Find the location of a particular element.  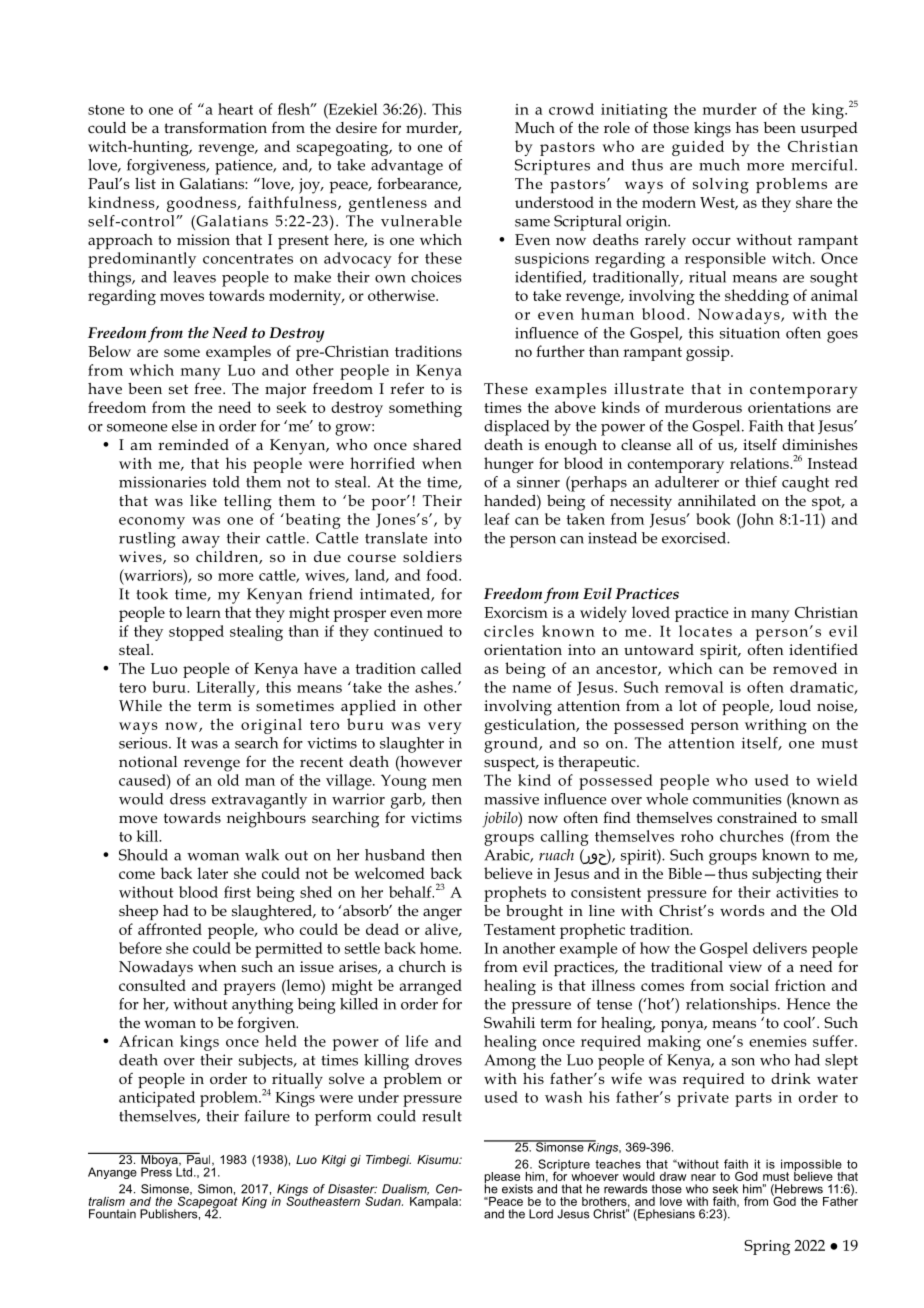

Ltd is located at coordinates (184, 1171).
